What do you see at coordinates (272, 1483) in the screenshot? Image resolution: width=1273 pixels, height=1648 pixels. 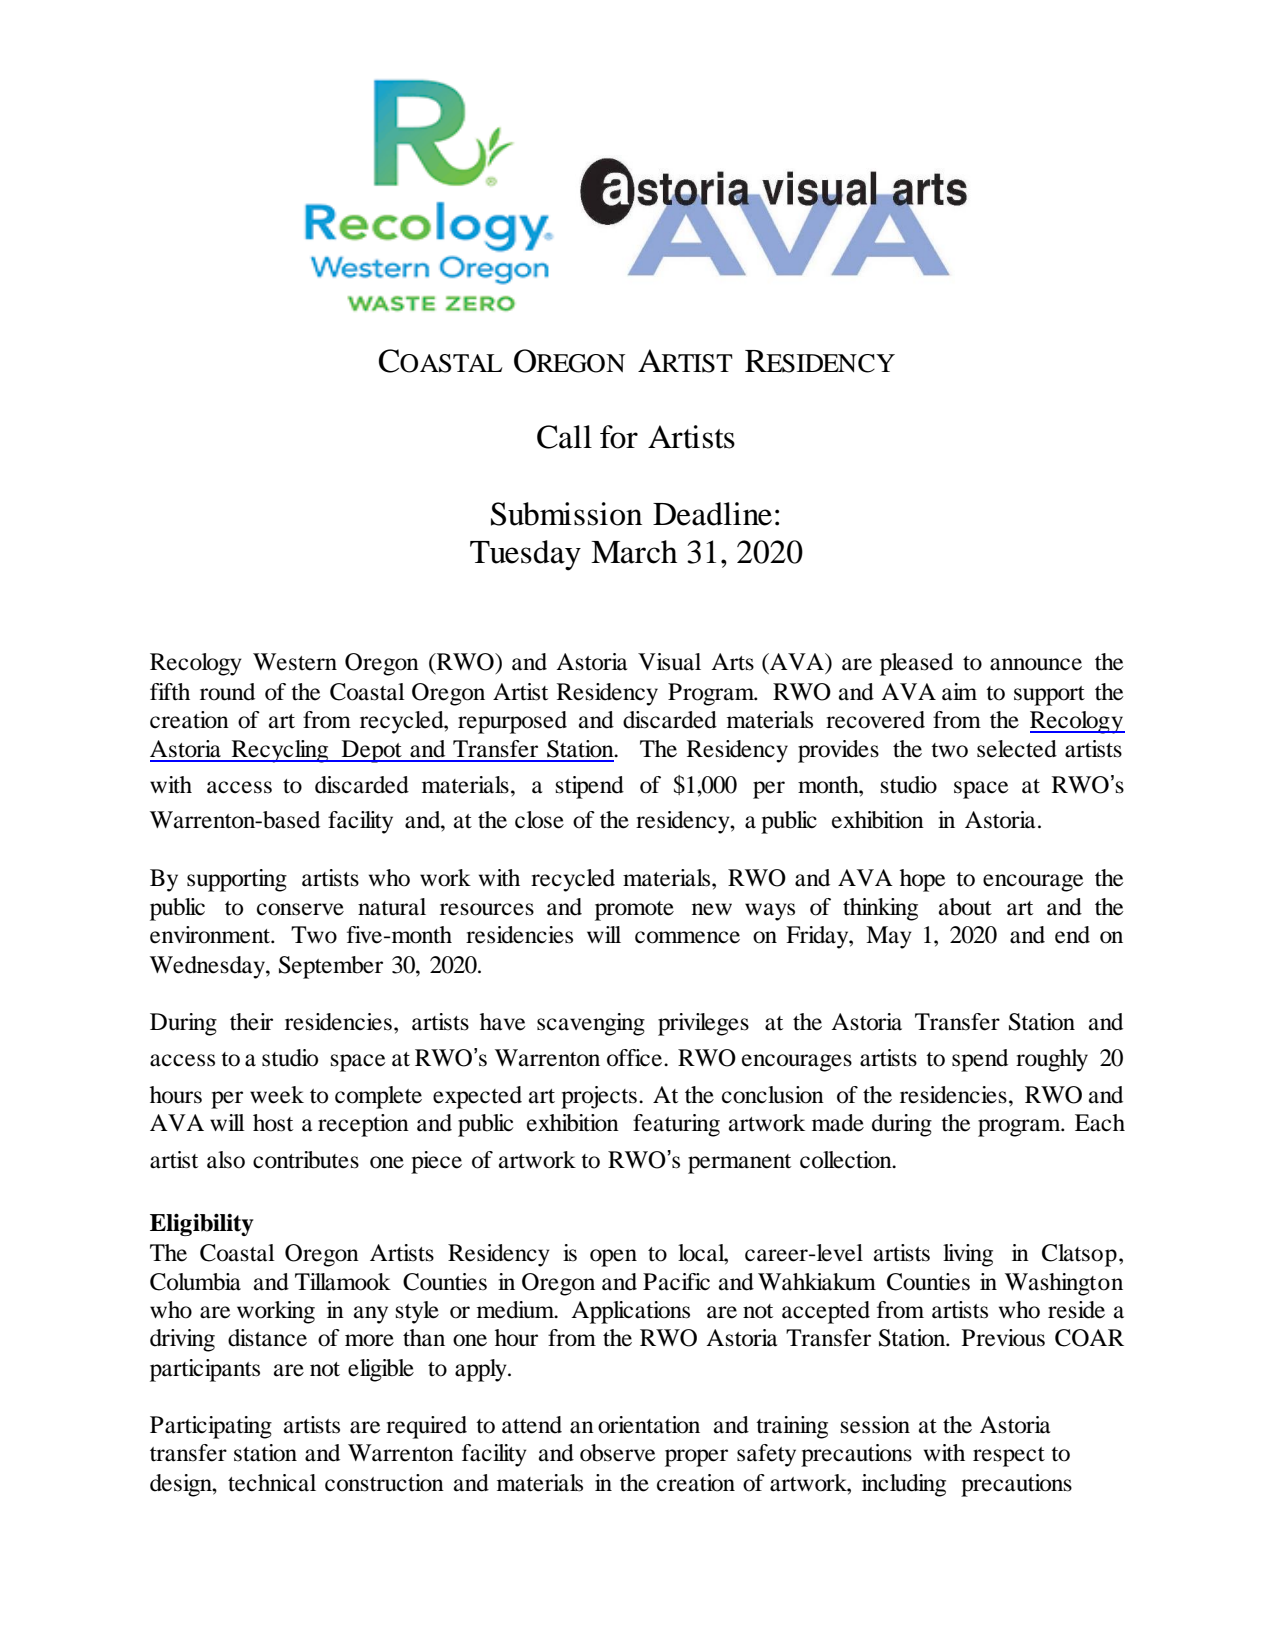 I see `technical` at bounding box center [272, 1483].
